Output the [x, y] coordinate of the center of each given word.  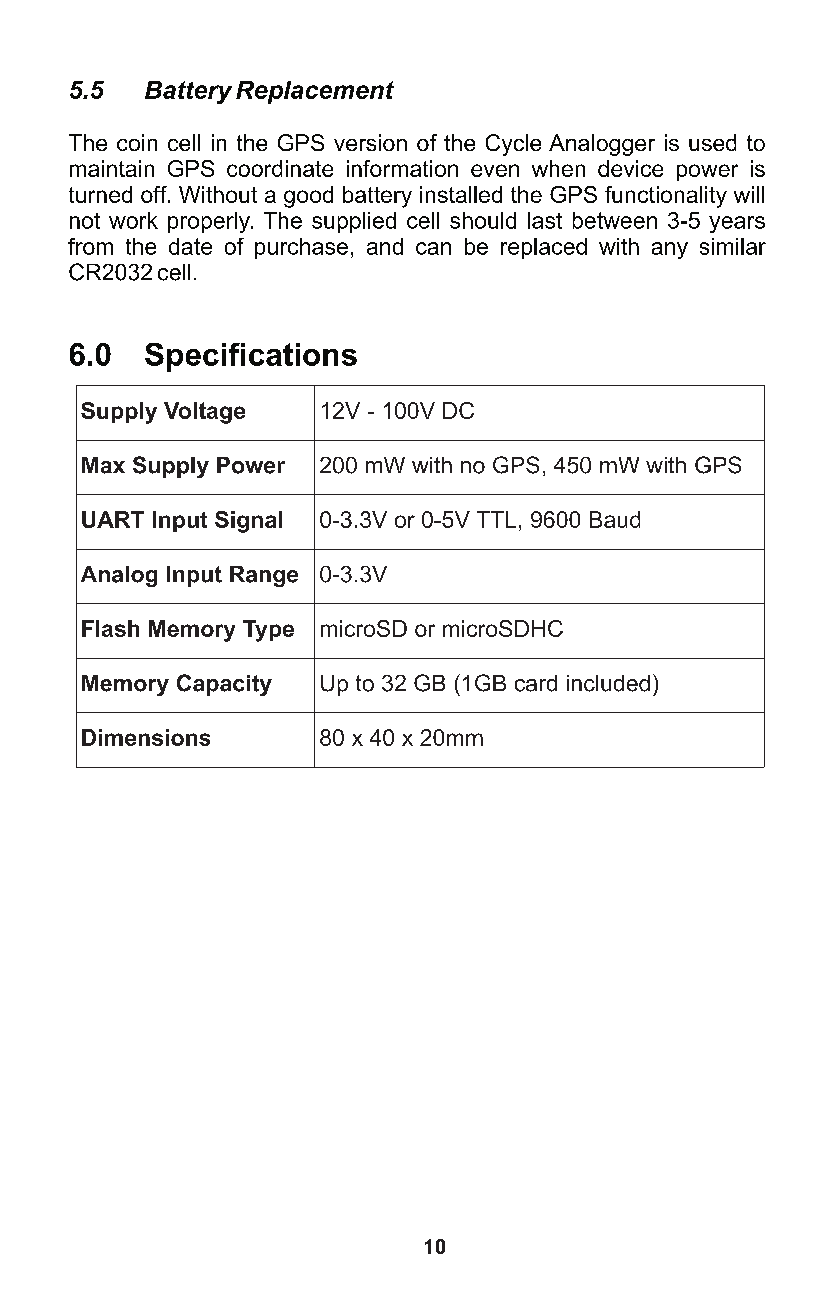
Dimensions [146, 737]
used [712, 142]
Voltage [204, 413]
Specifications [251, 357]
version [370, 142]
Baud [615, 519]
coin [137, 142]
